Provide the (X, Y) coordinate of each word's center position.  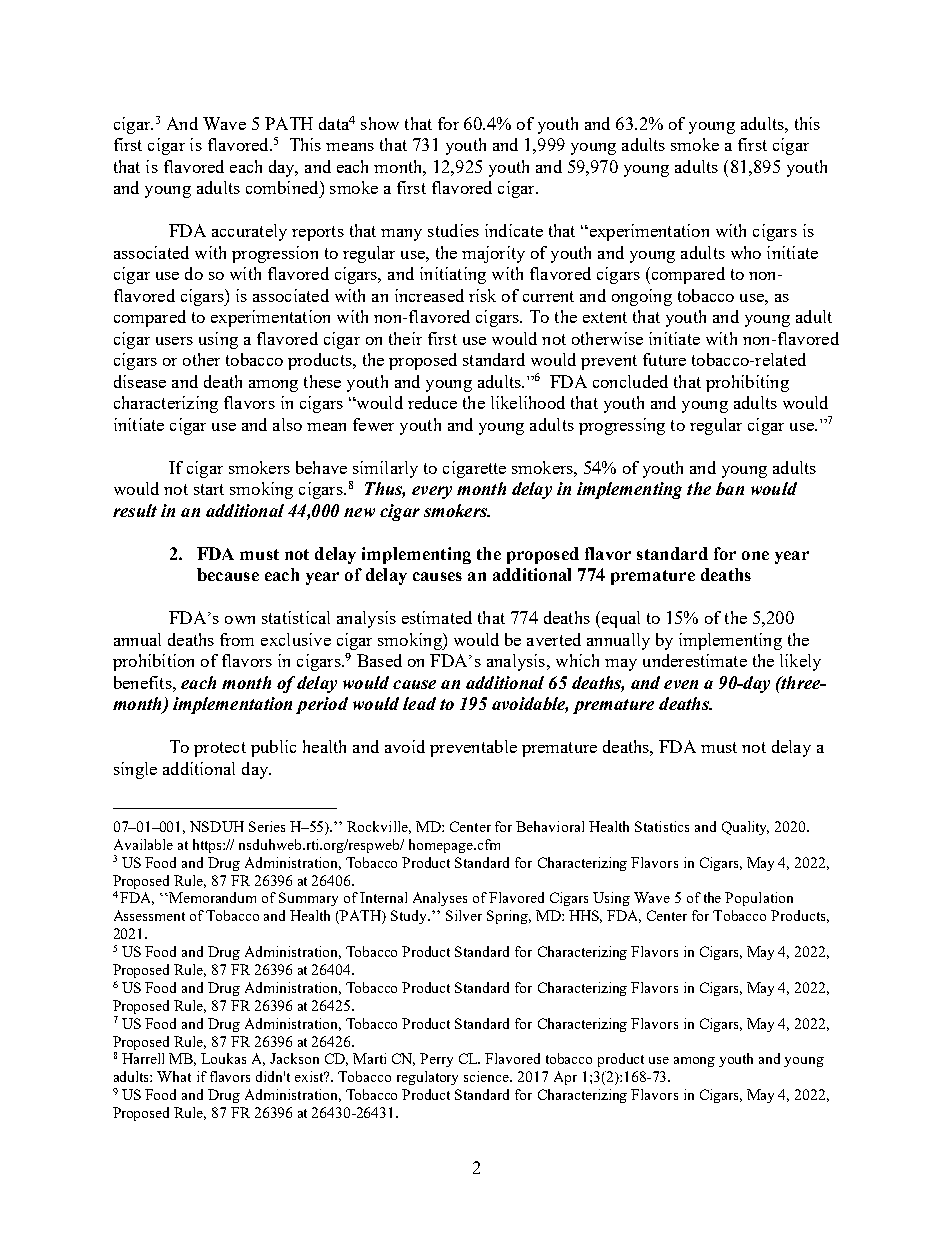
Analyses (440, 899)
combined (283, 187)
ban (730, 488)
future (664, 359)
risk (482, 295)
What (174, 1076)
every (432, 492)
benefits (144, 682)
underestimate (695, 660)
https (208, 846)
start (209, 489)
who (746, 252)
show (380, 123)
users (174, 341)
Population (759, 899)
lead (419, 703)
